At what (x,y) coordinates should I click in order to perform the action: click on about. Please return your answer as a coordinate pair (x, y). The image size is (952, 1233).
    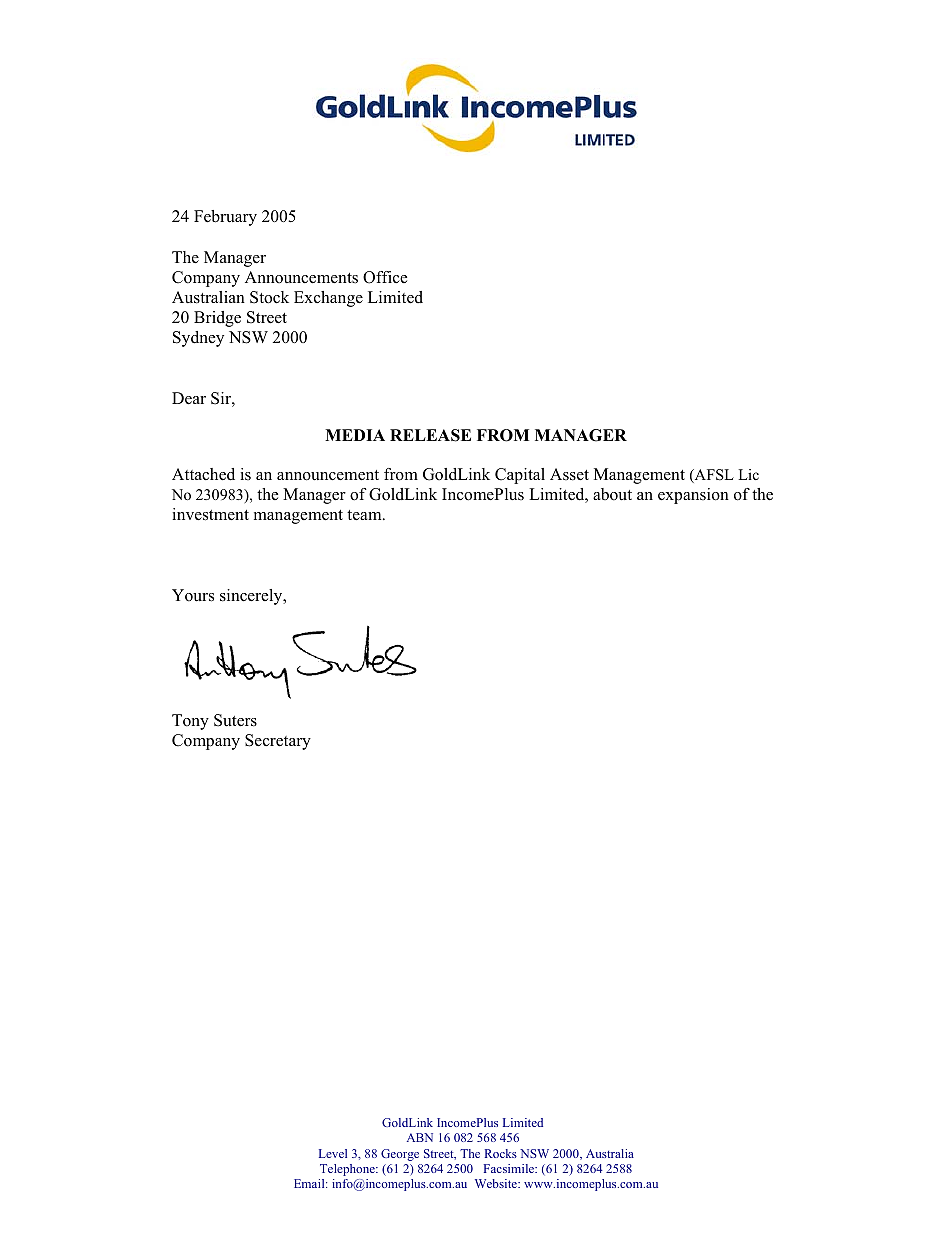
    Looking at the image, I should click on (612, 494).
